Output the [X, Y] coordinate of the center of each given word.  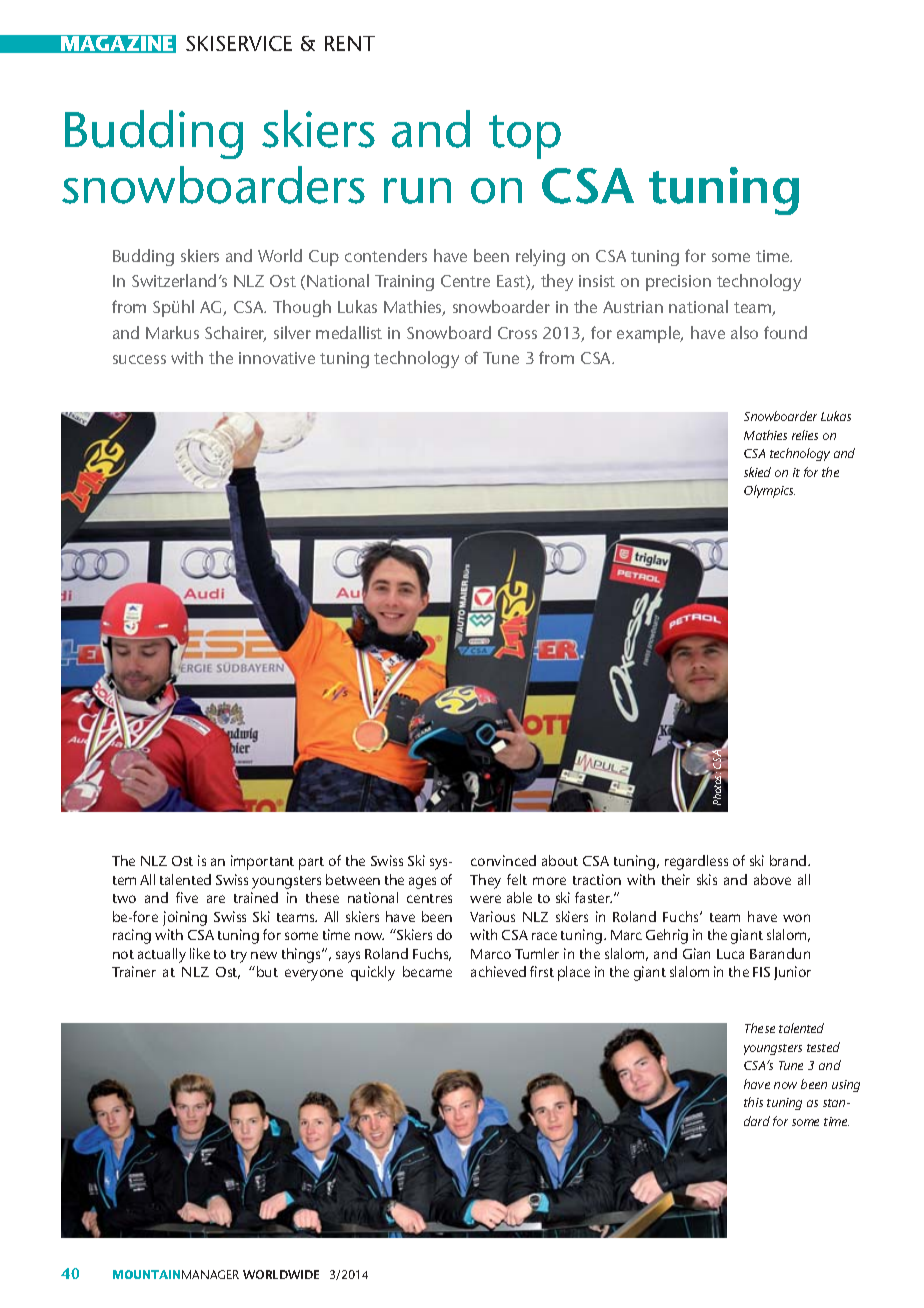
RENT [350, 43]
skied [757, 472]
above [772, 879]
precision [678, 283]
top [525, 137]
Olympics [769, 491]
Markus [172, 332]
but [267, 971]
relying [540, 257]
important [262, 862]
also [744, 332]
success [139, 359]
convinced [503, 860]
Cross [517, 333]
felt [517, 879]
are [216, 899]
